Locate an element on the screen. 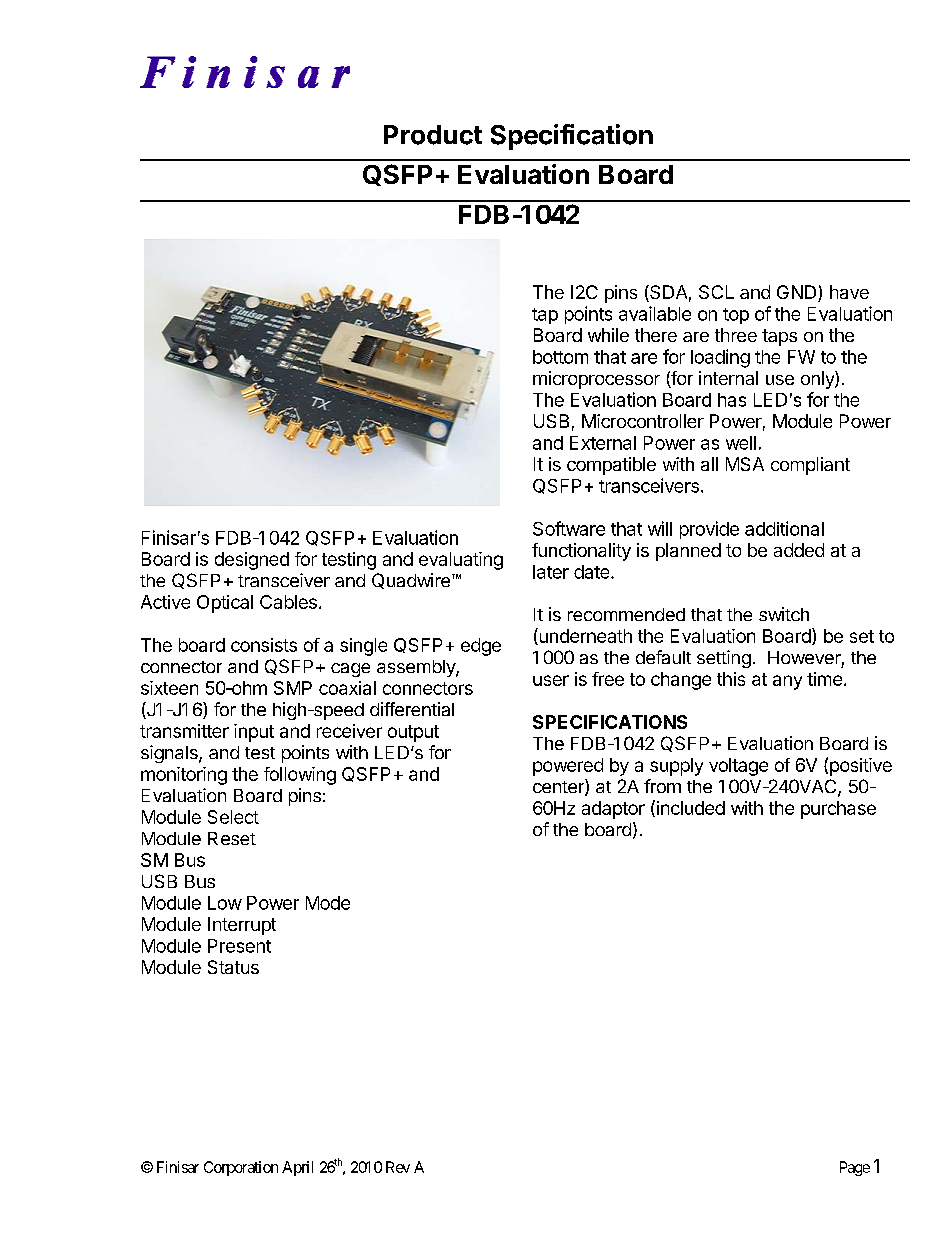 The height and width of the screenshot is (1233, 952). available is located at coordinates (655, 313).
